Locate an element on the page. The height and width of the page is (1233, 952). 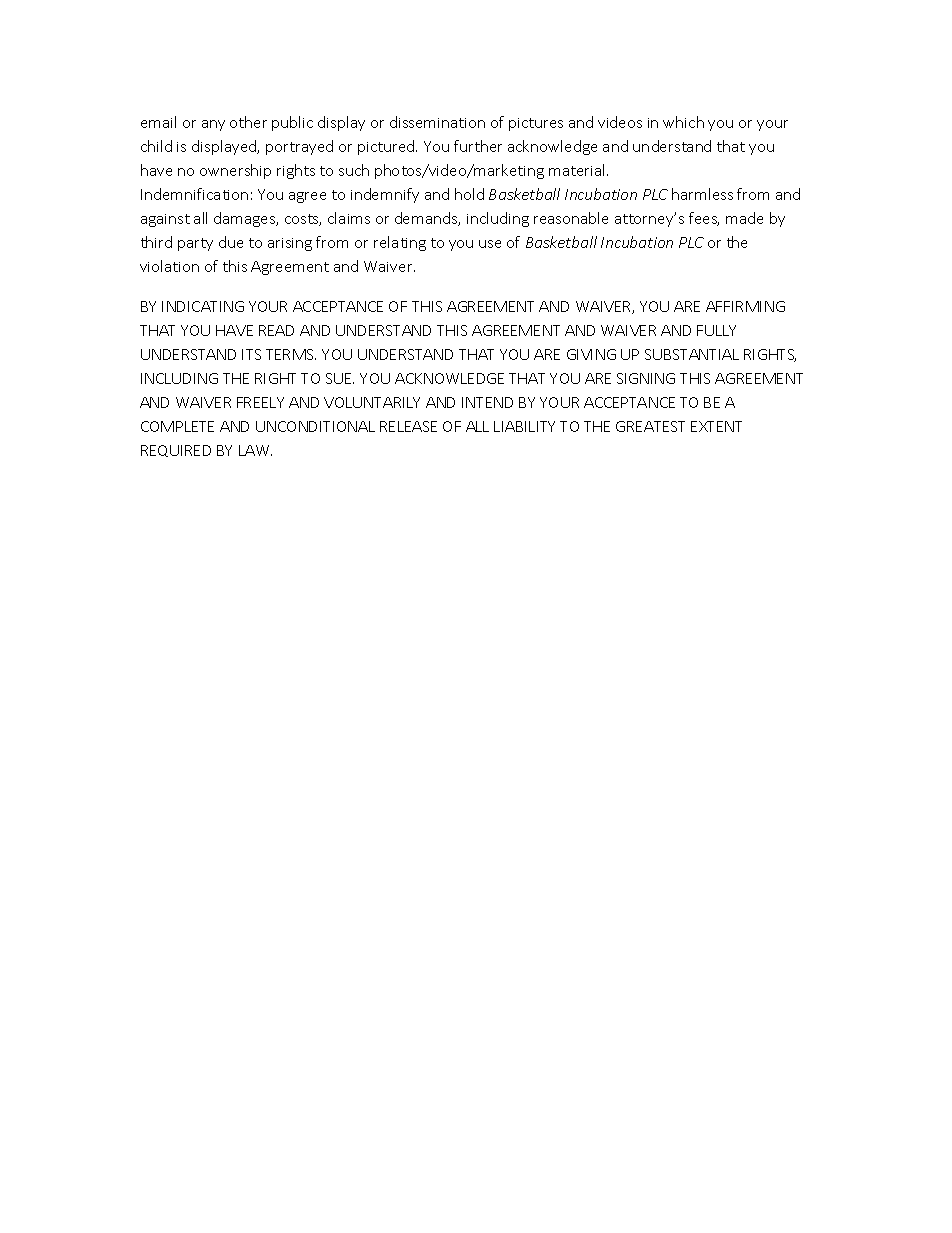
any is located at coordinates (213, 125).
